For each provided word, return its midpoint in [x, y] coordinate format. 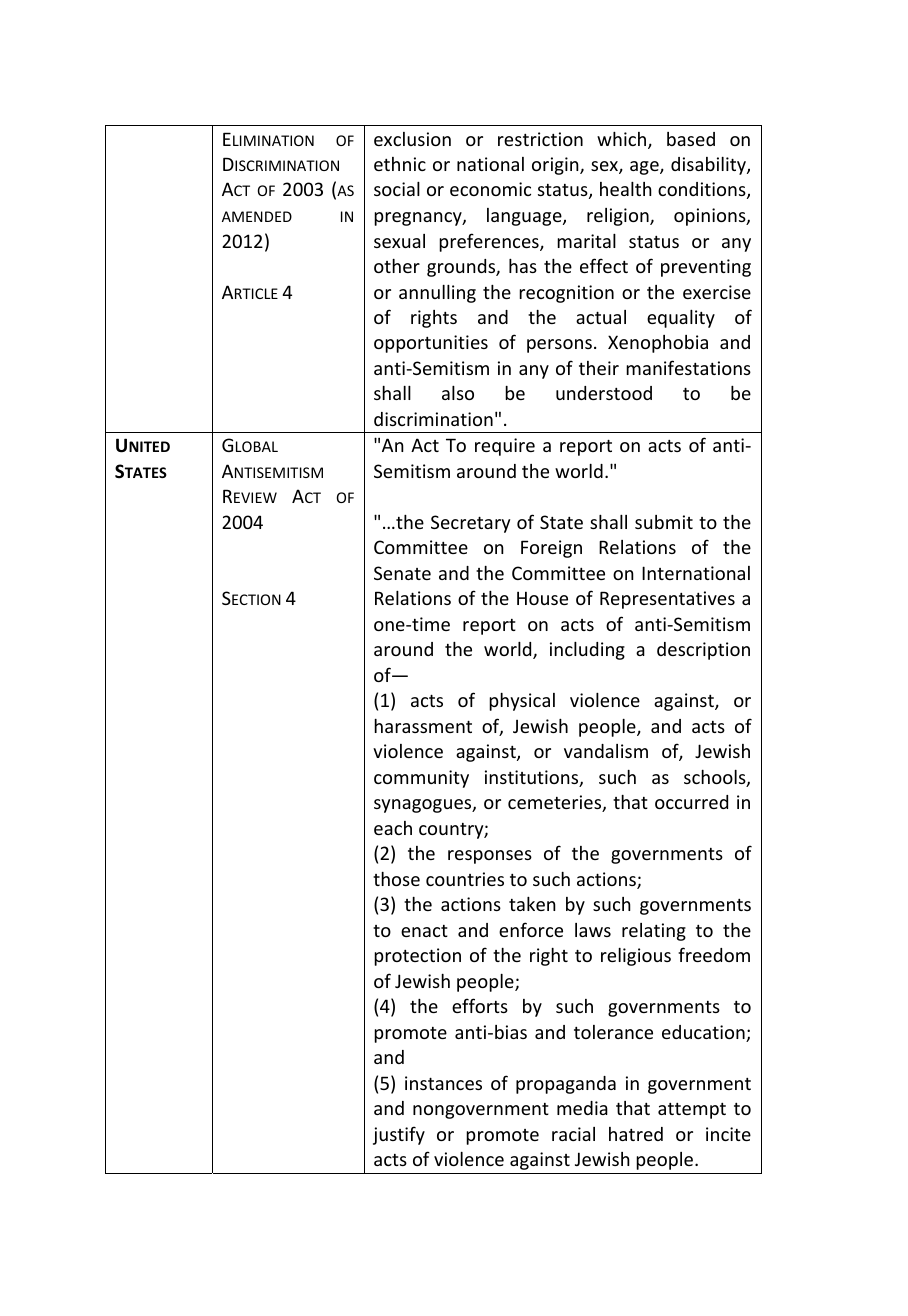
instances [443, 1083]
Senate [402, 573]
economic [490, 189]
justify [399, 1135]
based [691, 139]
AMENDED [257, 216]
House [542, 598]
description [703, 651]
